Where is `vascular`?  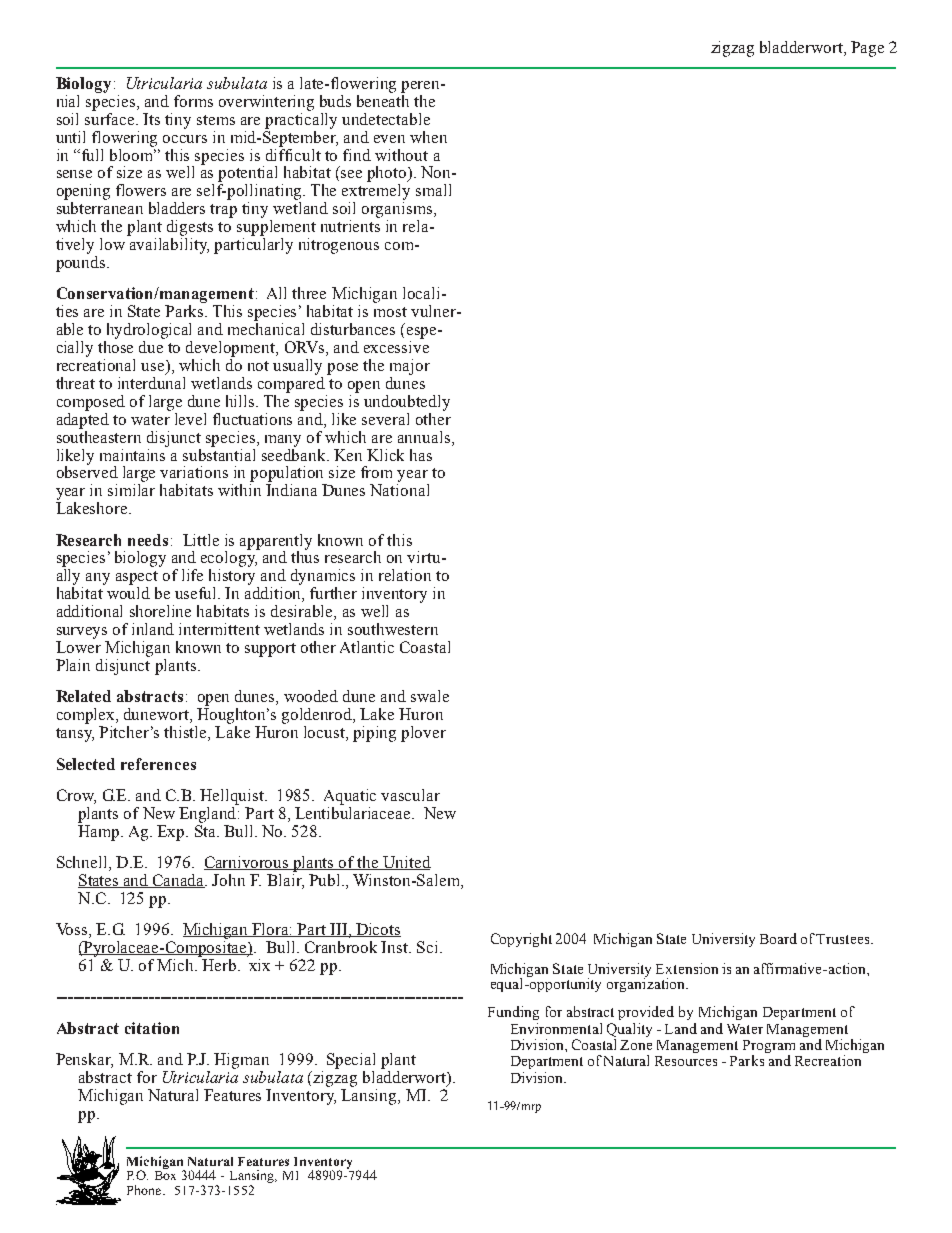
vascular is located at coordinates (410, 795).
